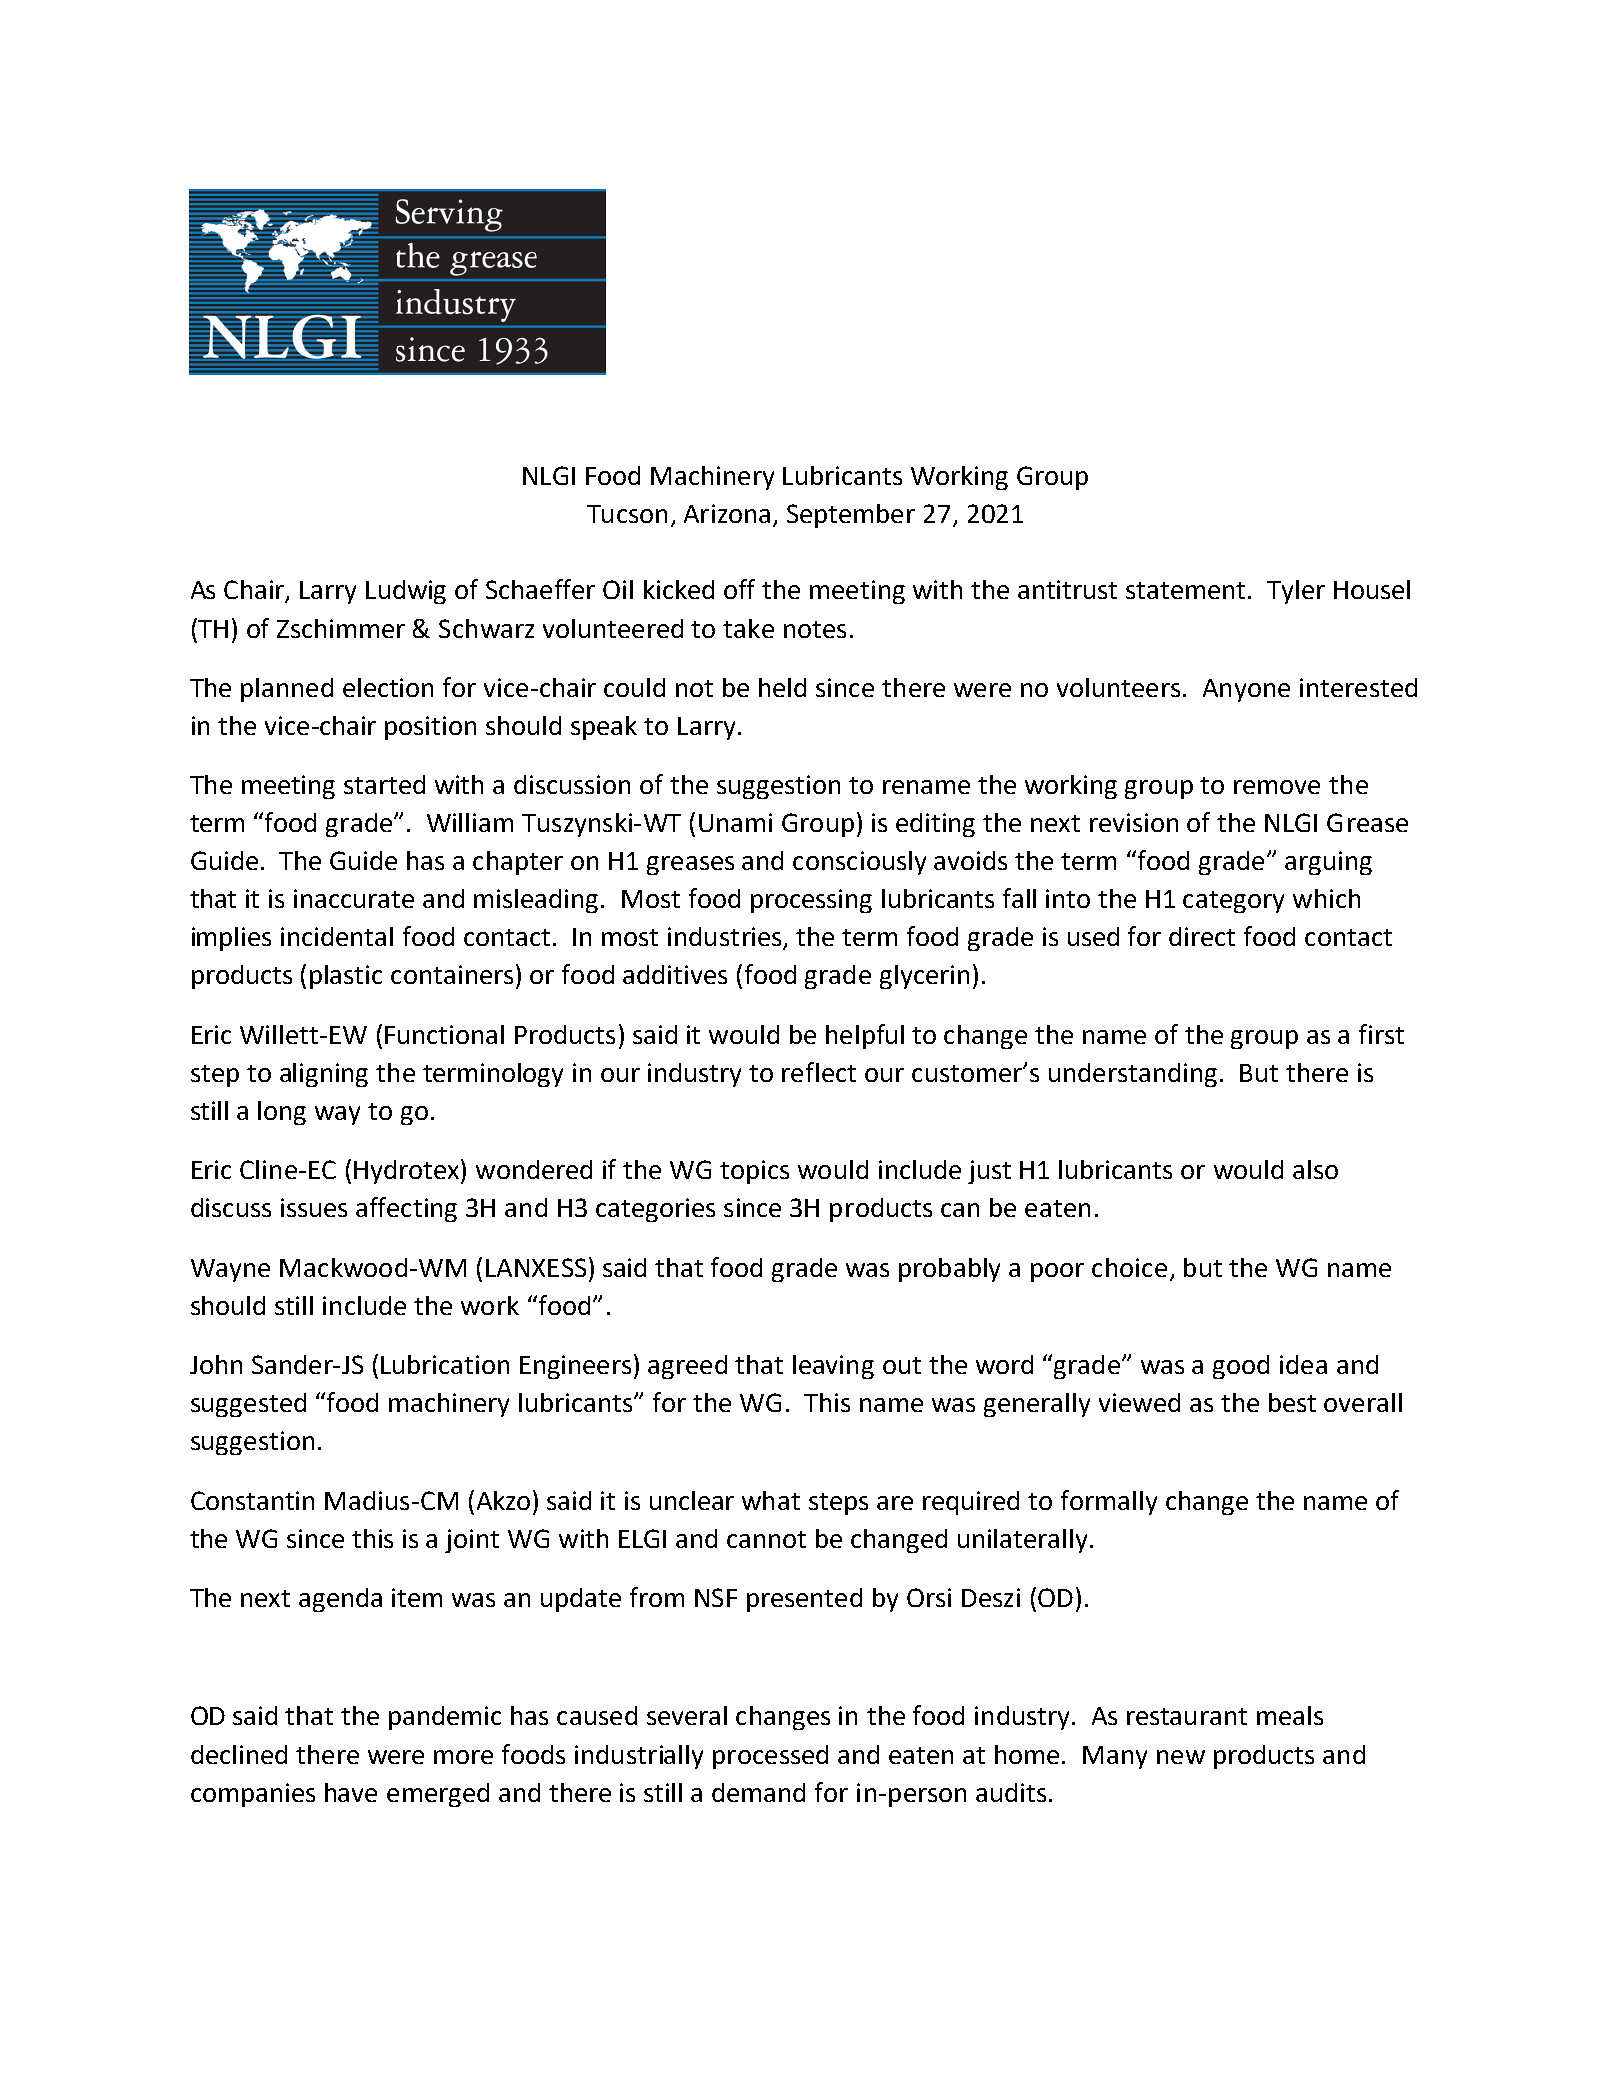 This screenshot has width=1611, height=2084. What do you see at coordinates (770, 1757) in the screenshot?
I see `processed` at bounding box center [770, 1757].
